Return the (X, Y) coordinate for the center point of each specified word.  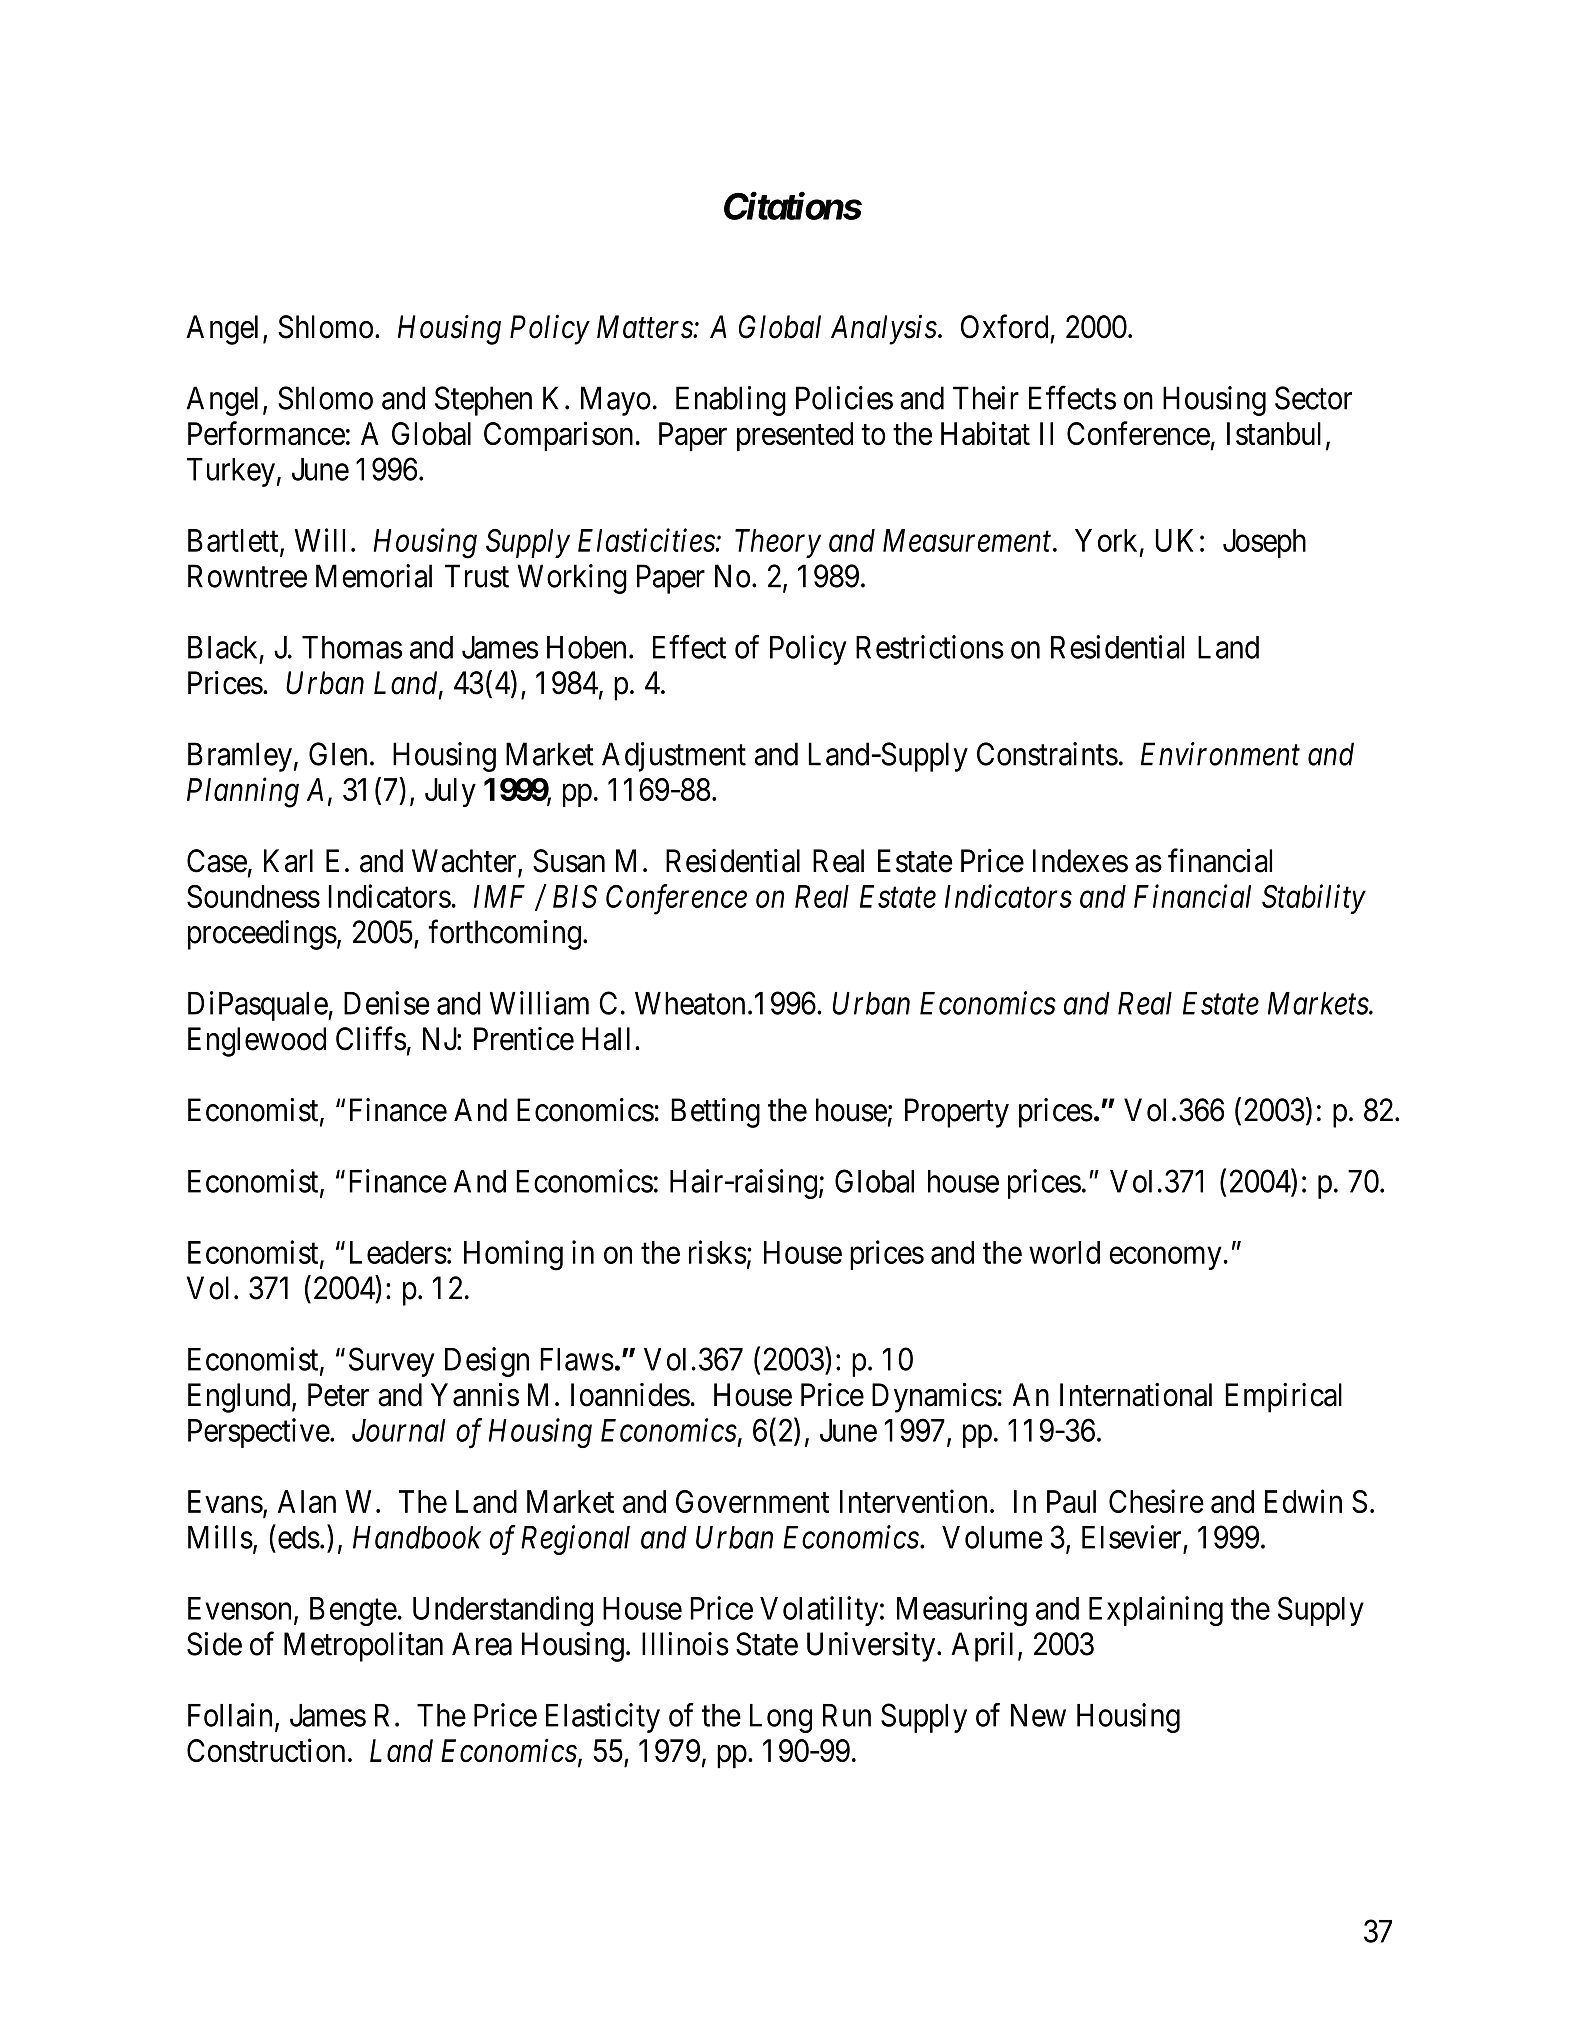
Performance (266, 433)
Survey (392, 1362)
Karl (288, 861)
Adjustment (674, 757)
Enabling (731, 401)
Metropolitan (363, 1647)
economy (1165, 1258)
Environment (1220, 754)
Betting (715, 1113)
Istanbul (1274, 434)
